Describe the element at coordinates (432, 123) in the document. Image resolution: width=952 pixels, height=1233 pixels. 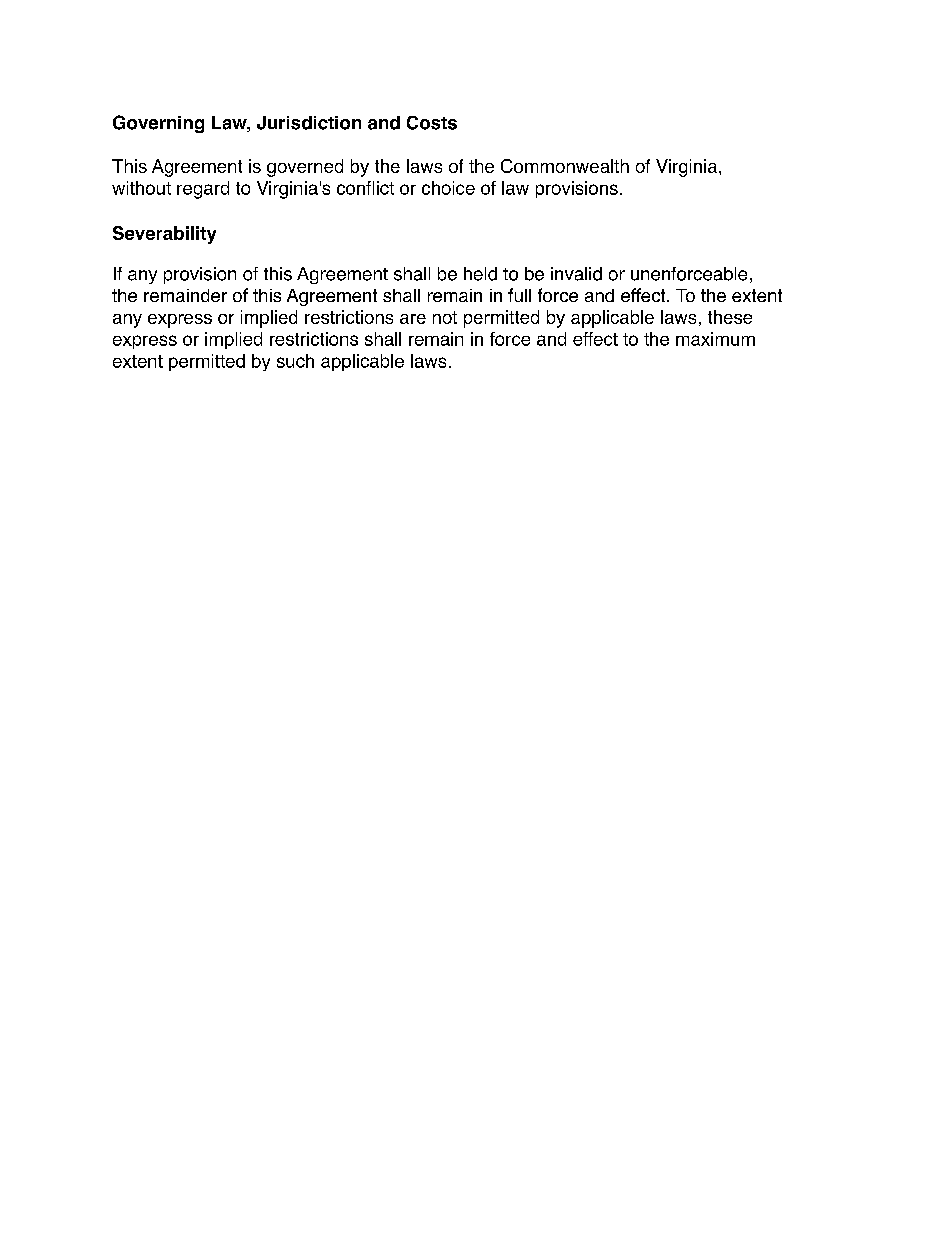
I see `Costs` at that location.
